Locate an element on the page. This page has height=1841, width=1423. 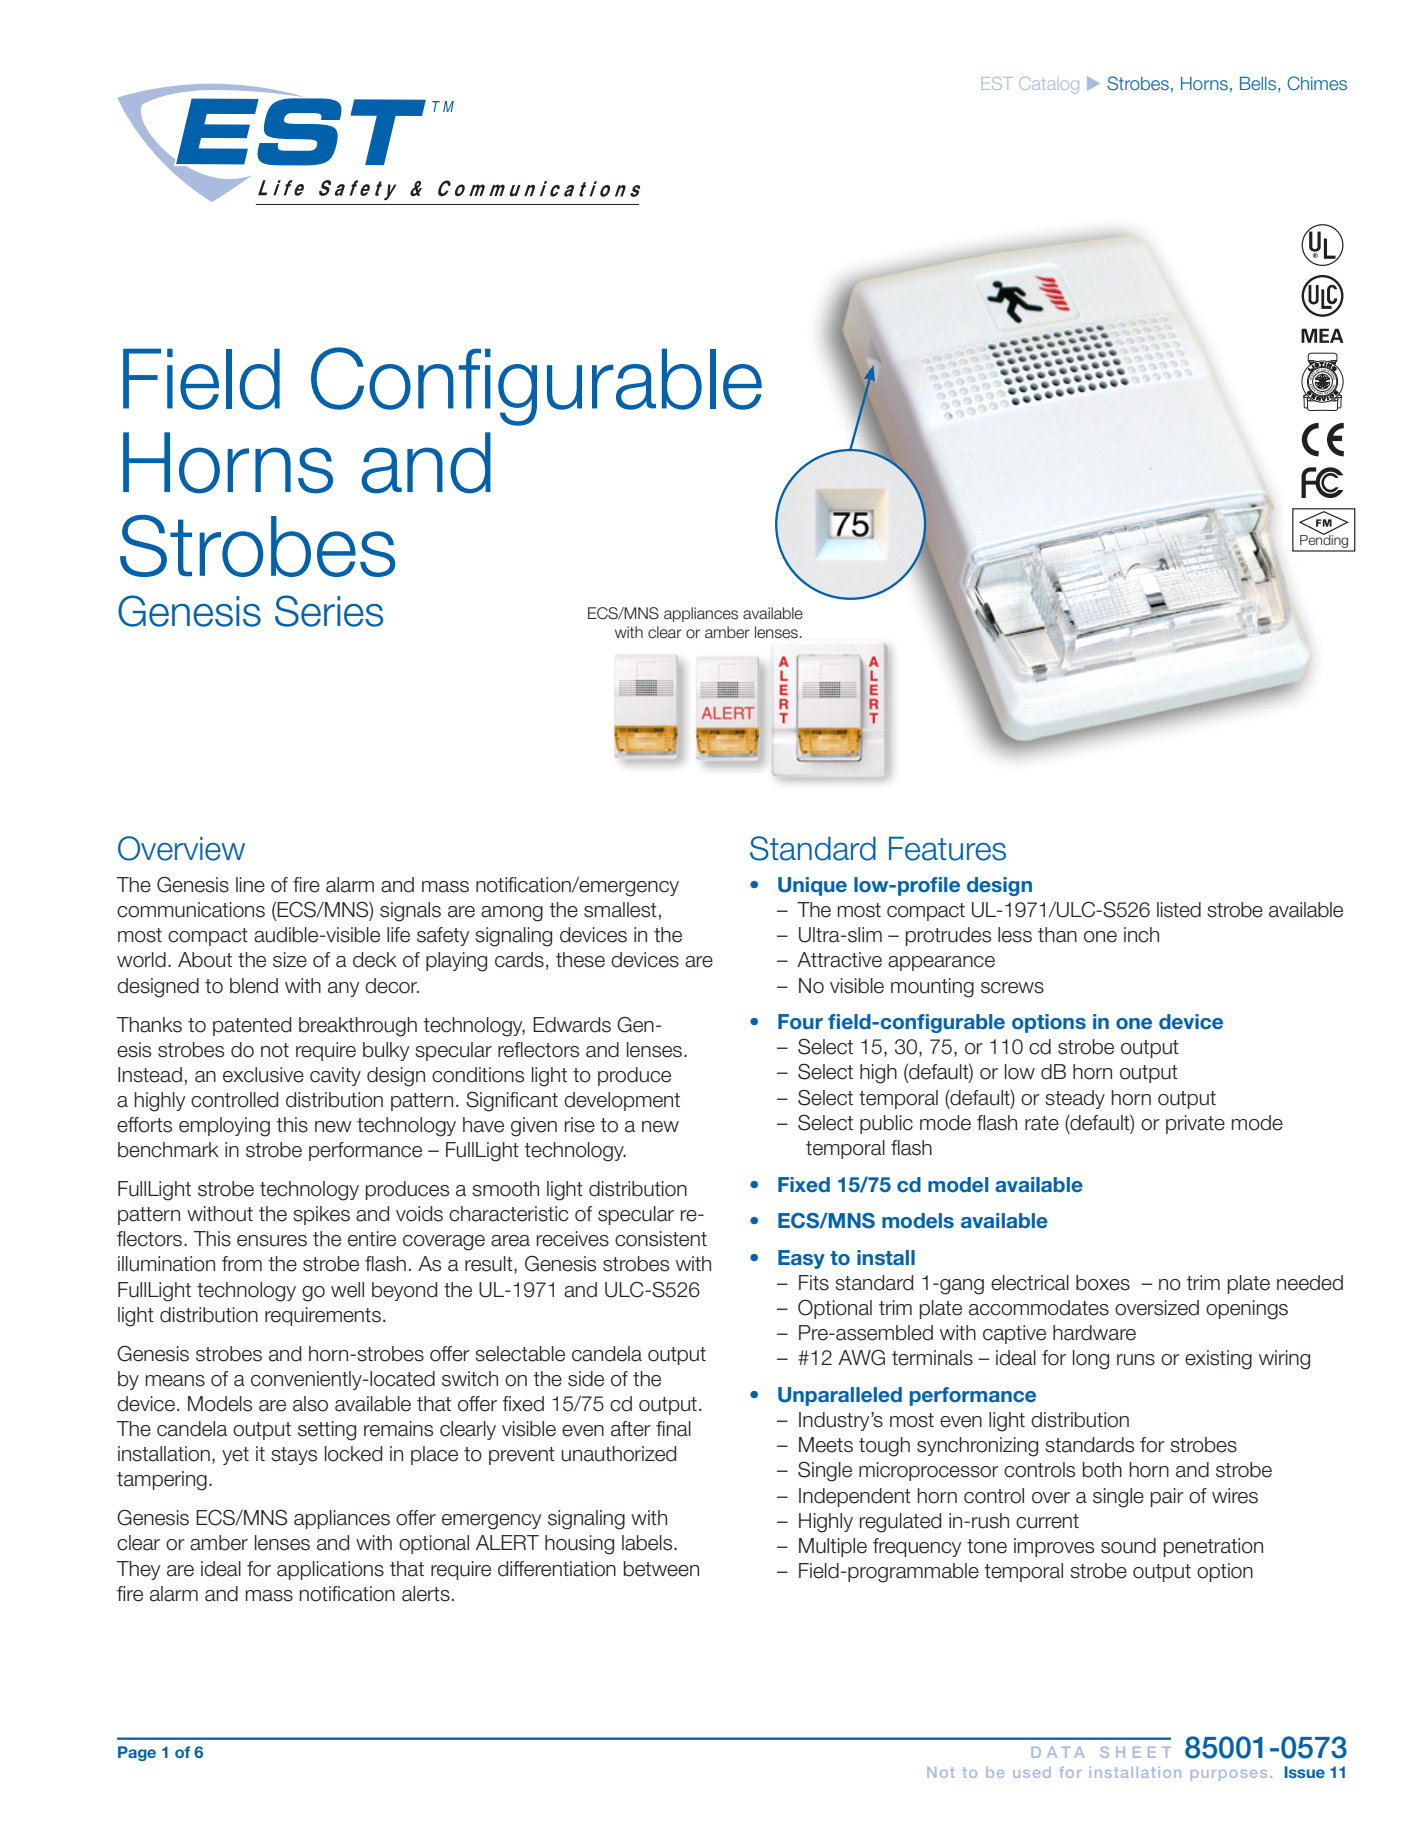
Chimes is located at coordinates (1317, 83).
